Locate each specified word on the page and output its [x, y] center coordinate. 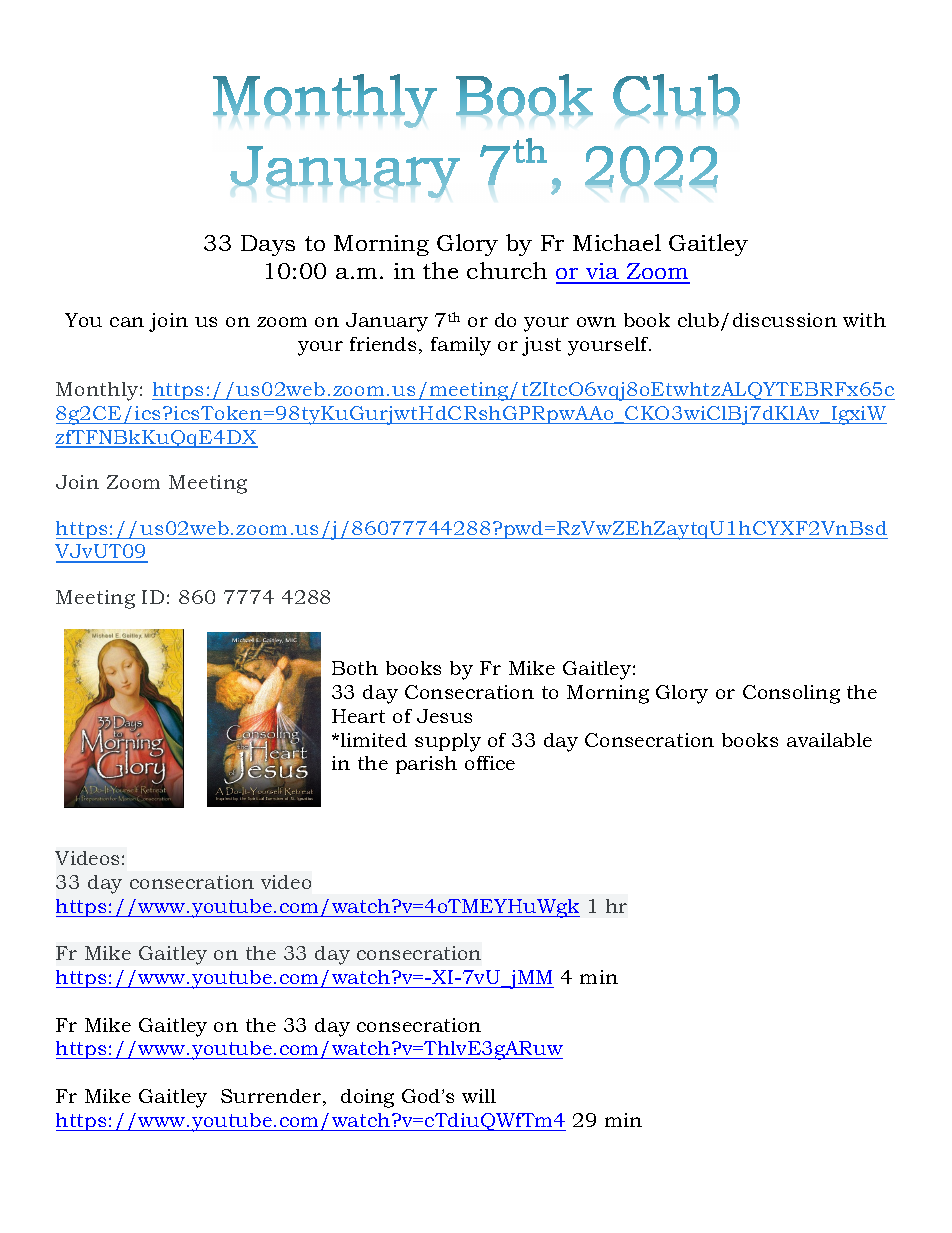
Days [268, 245]
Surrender [271, 1096]
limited [372, 740]
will [479, 1096]
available [829, 740]
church [507, 270]
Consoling [791, 694]
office [490, 763]
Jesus [444, 716]
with [864, 320]
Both [355, 668]
